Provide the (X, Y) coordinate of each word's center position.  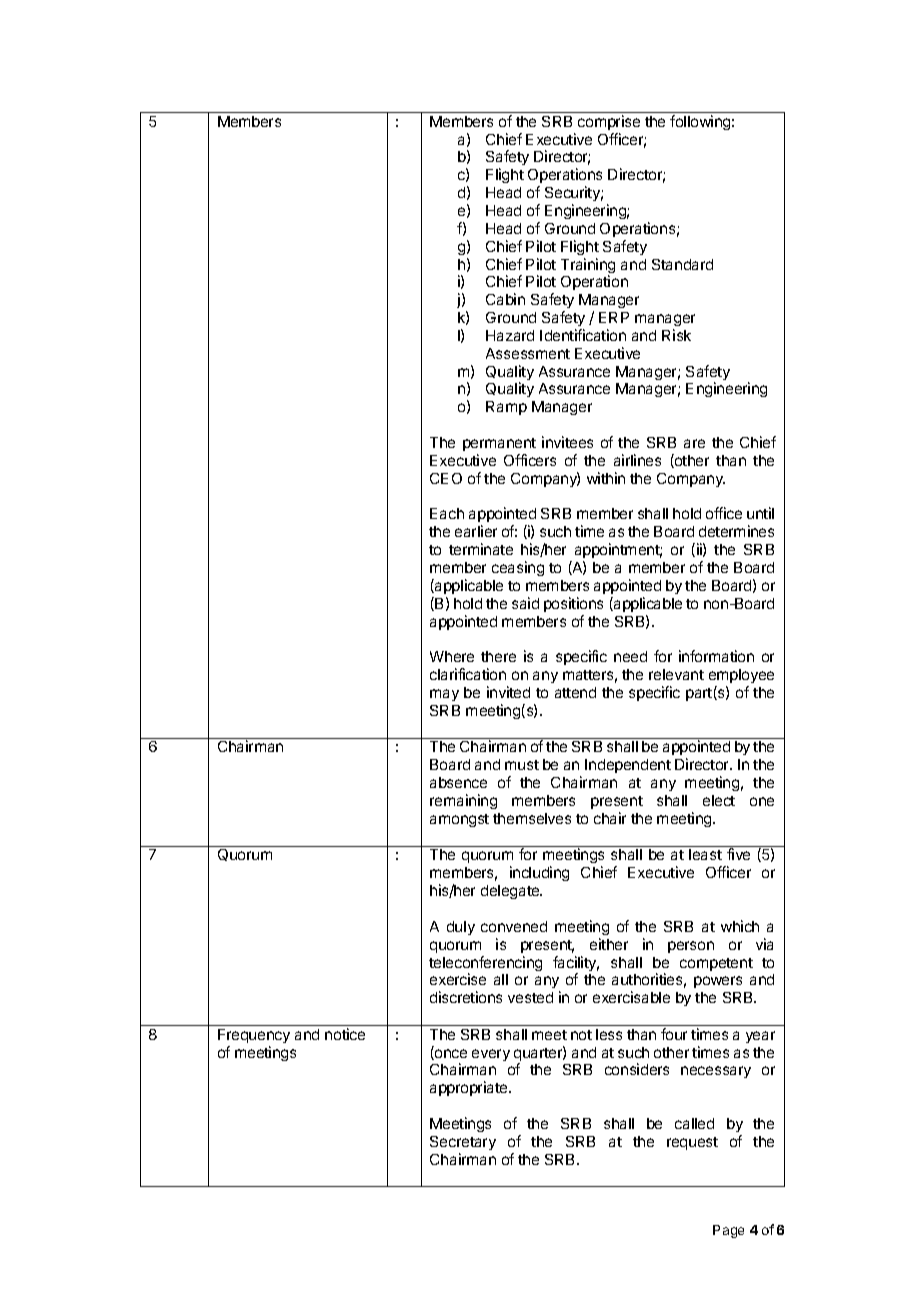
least (705, 854)
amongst (459, 820)
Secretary (463, 1143)
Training (588, 267)
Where (452, 656)
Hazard (510, 335)
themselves (532, 818)
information (716, 656)
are (694, 443)
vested (530, 997)
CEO (446, 478)
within (606, 478)
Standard (682, 264)
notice (345, 1034)
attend (575, 692)
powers (718, 982)
